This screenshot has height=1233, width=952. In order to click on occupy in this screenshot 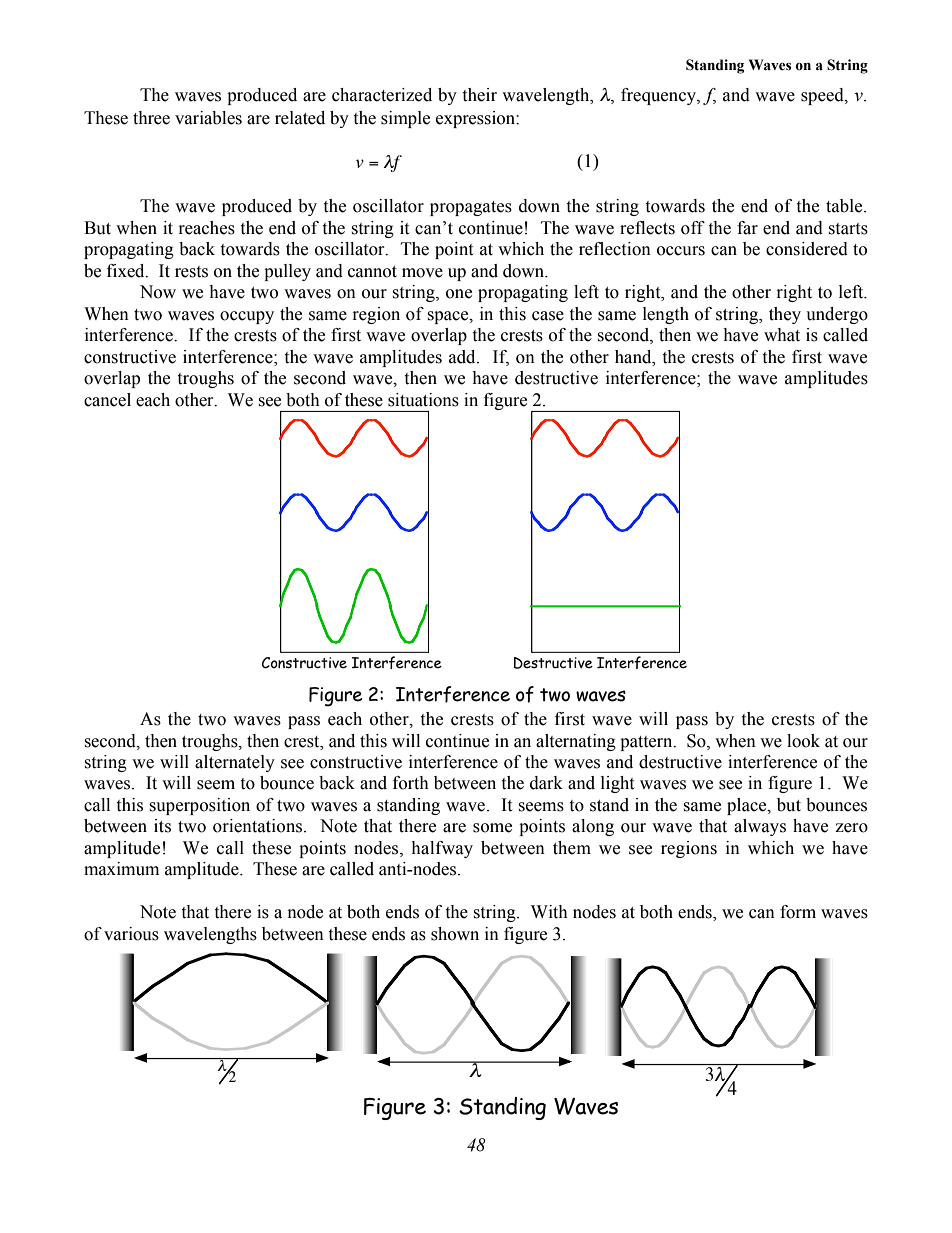, I will do `click(247, 317)`.
